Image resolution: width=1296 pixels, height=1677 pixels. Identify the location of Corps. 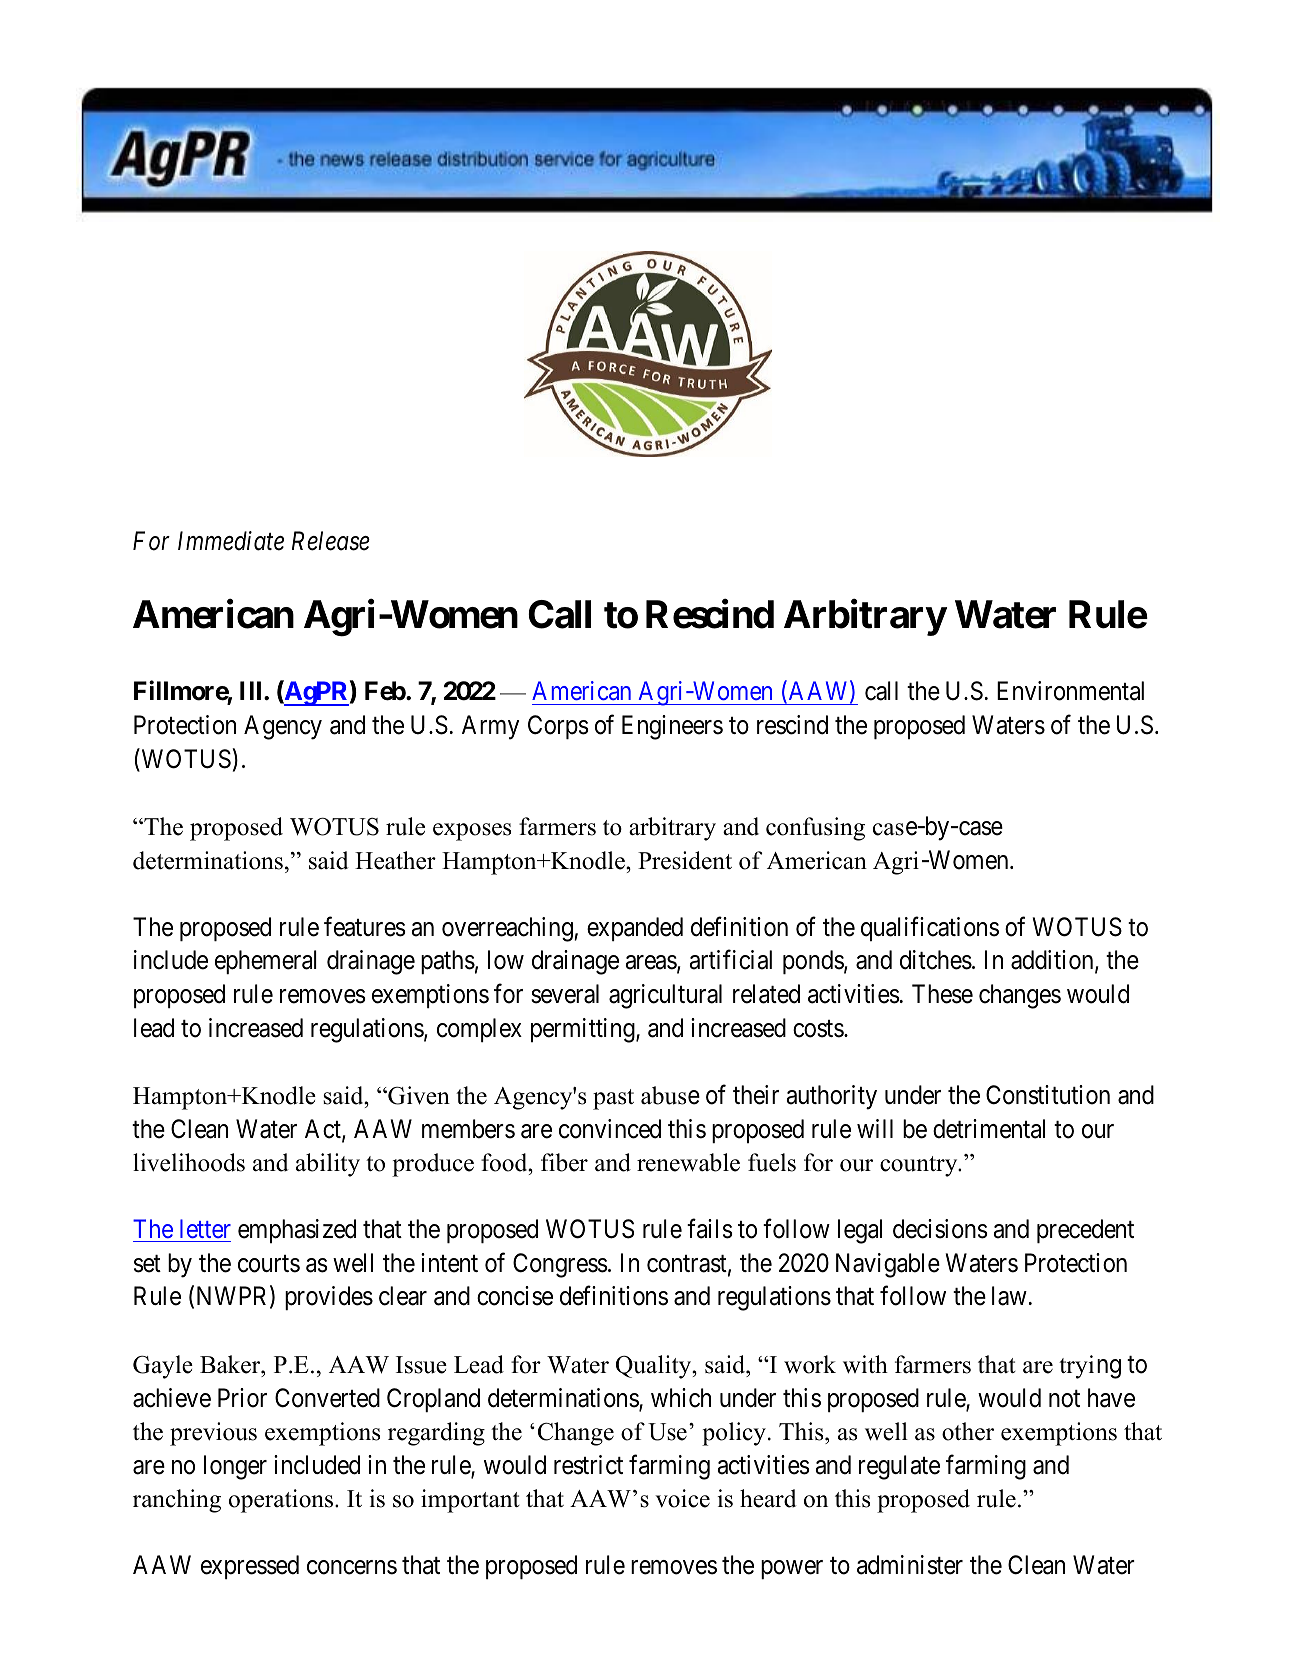
(558, 727).
